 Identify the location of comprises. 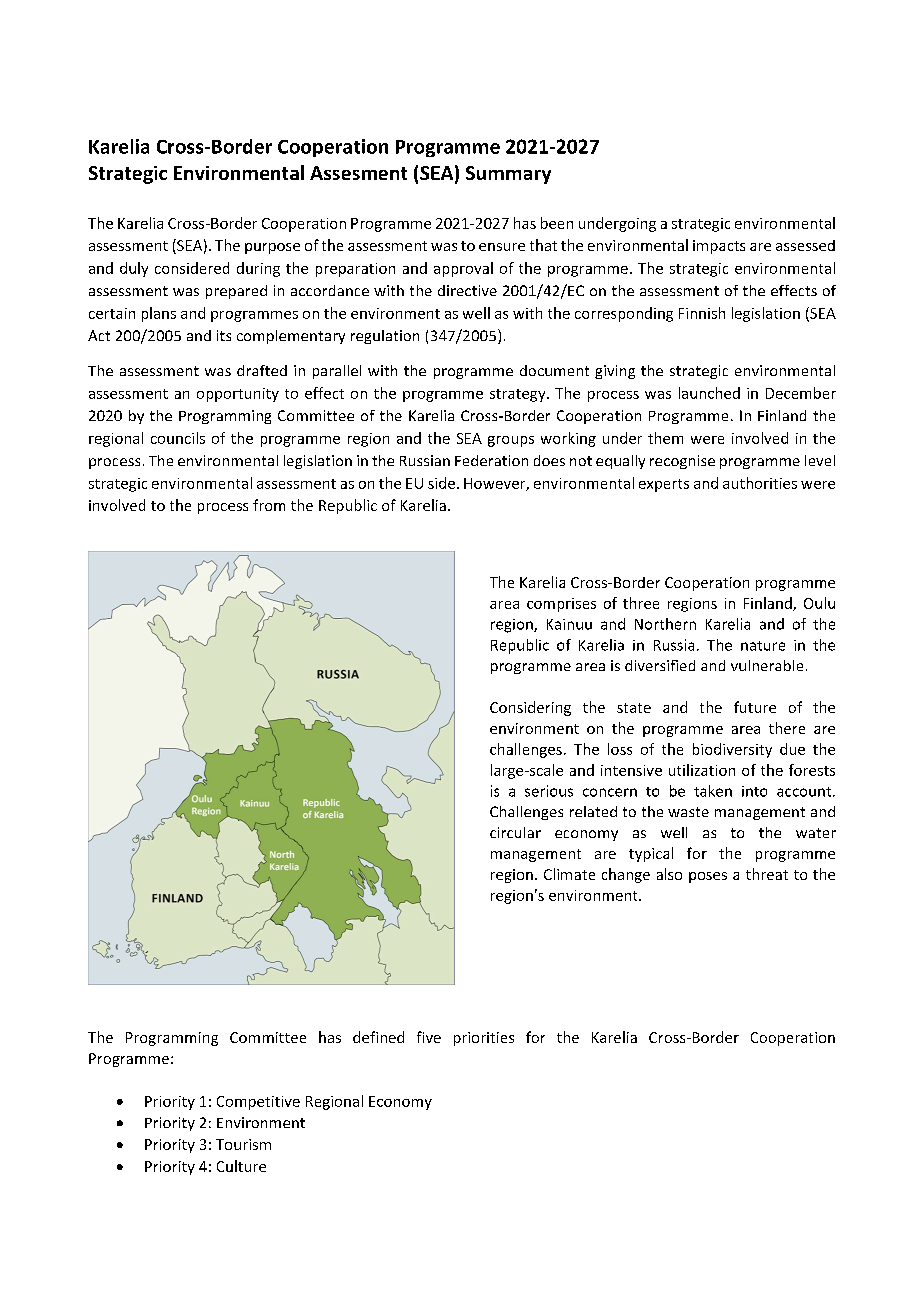
(561, 605).
